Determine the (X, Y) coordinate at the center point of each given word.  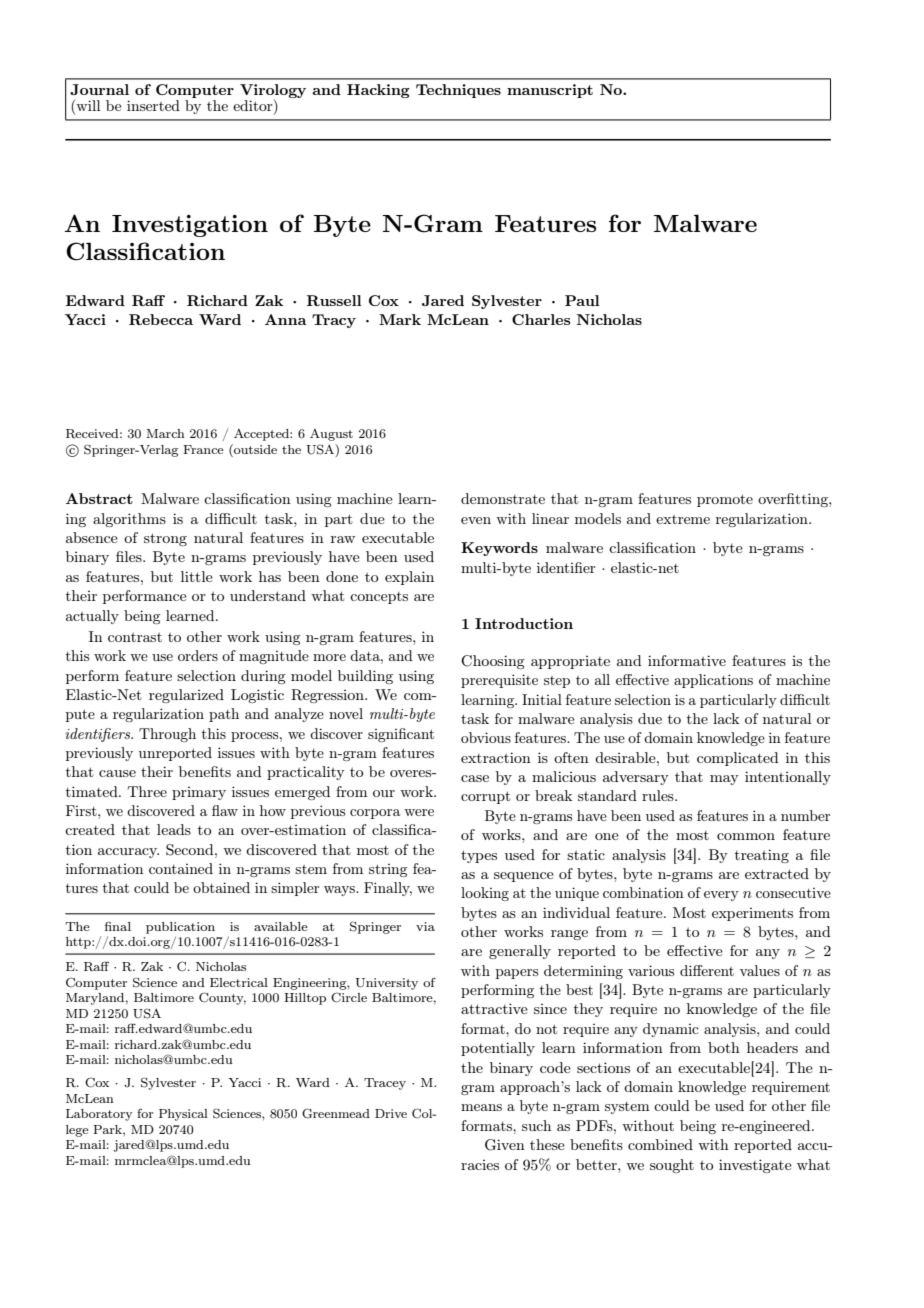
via (425, 926)
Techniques (458, 91)
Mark (400, 319)
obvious (486, 737)
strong (165, 539)
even (476, 520)
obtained (221, 887)
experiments (752, 914)
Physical (183, 1115)
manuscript (550, 91)
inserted (153, 105)
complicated (738, 759)
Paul (582, 300)
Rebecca (161, 319)
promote (725, 500)
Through (167, 735)
